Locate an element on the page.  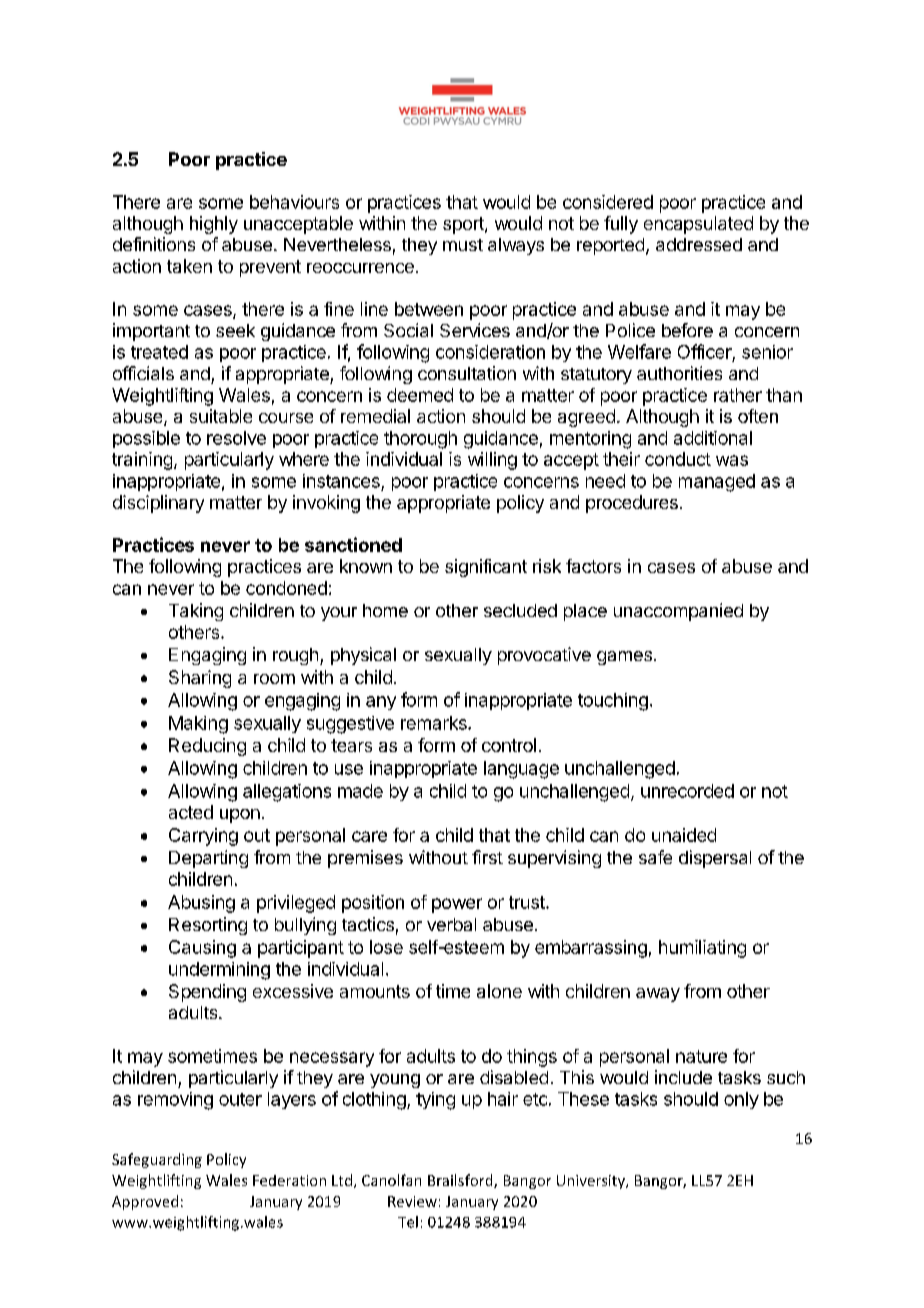
first is located at coordinates (487, 857).
